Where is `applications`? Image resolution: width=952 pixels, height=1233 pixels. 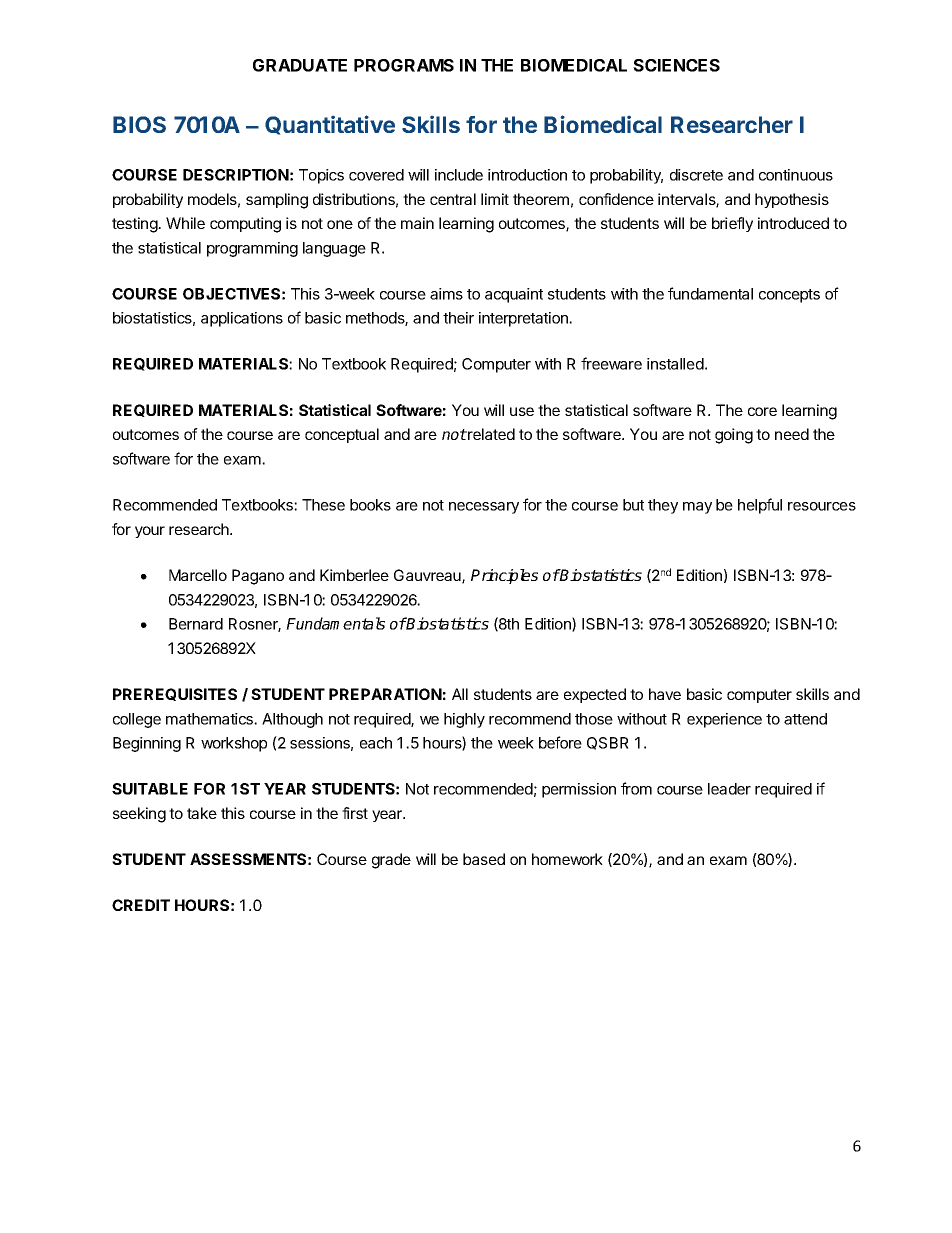
applications is located at coordinates (242, 319).
